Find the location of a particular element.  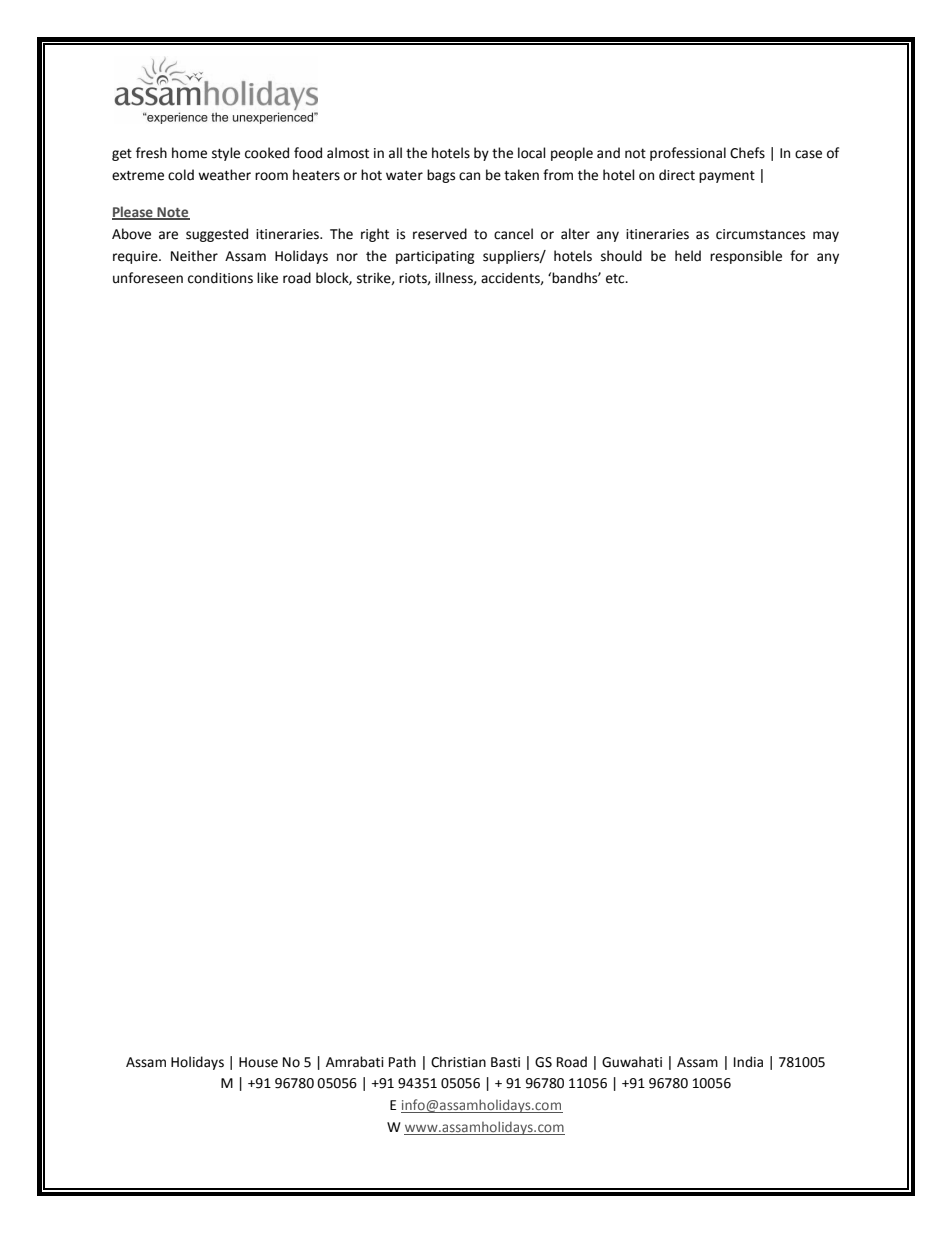

India is located at coordinates (748, 1062).
